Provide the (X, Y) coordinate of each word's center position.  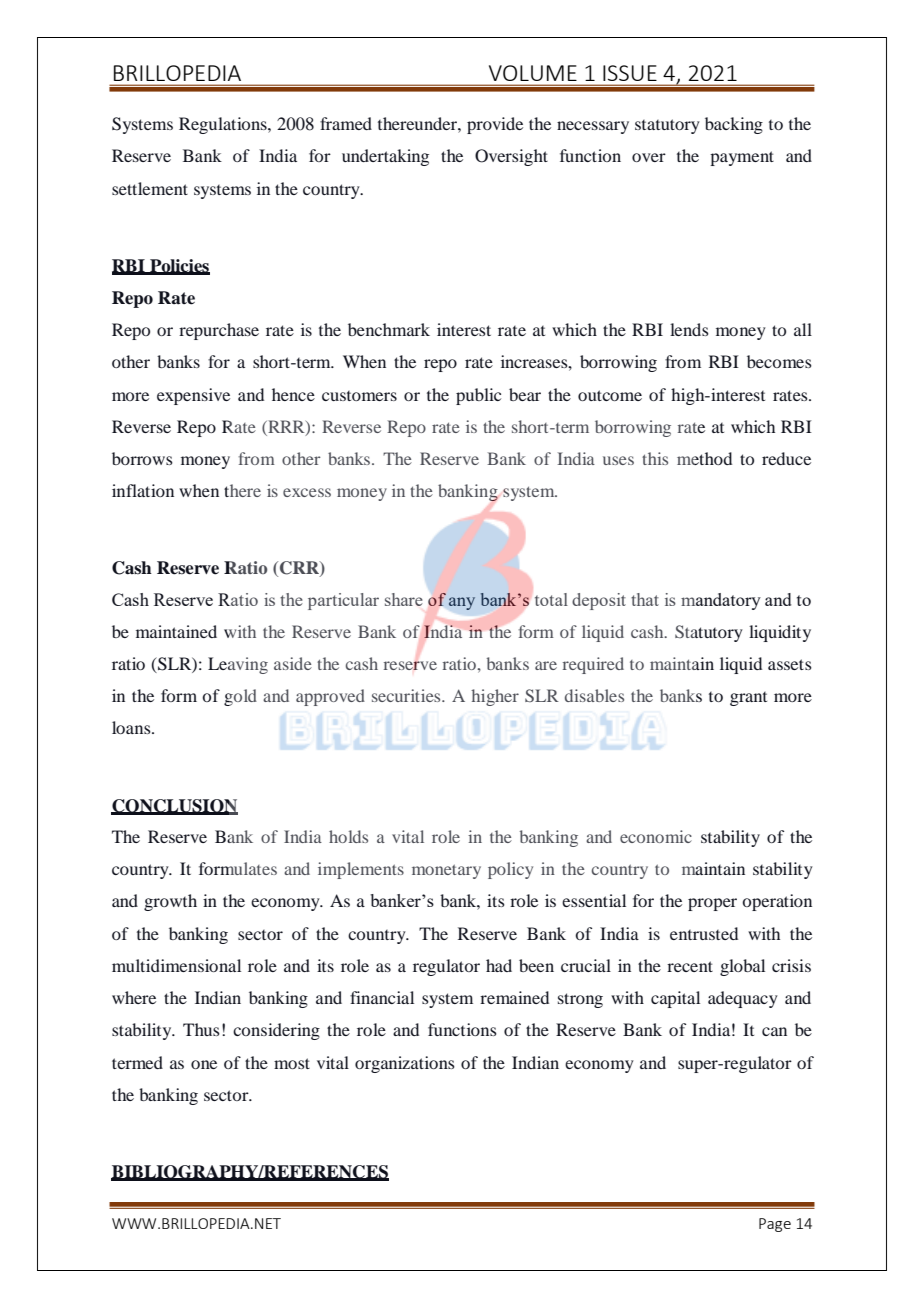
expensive (193, 396)
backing (734, 125)
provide (495, 125)
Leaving (238, 665)
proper (712, 904)
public (478, 396)
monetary (446, 871)
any (462, 603)
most (292, 1063)
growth (170, 902)
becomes (779, 361)
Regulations (224, 125)
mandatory (721, 601)
